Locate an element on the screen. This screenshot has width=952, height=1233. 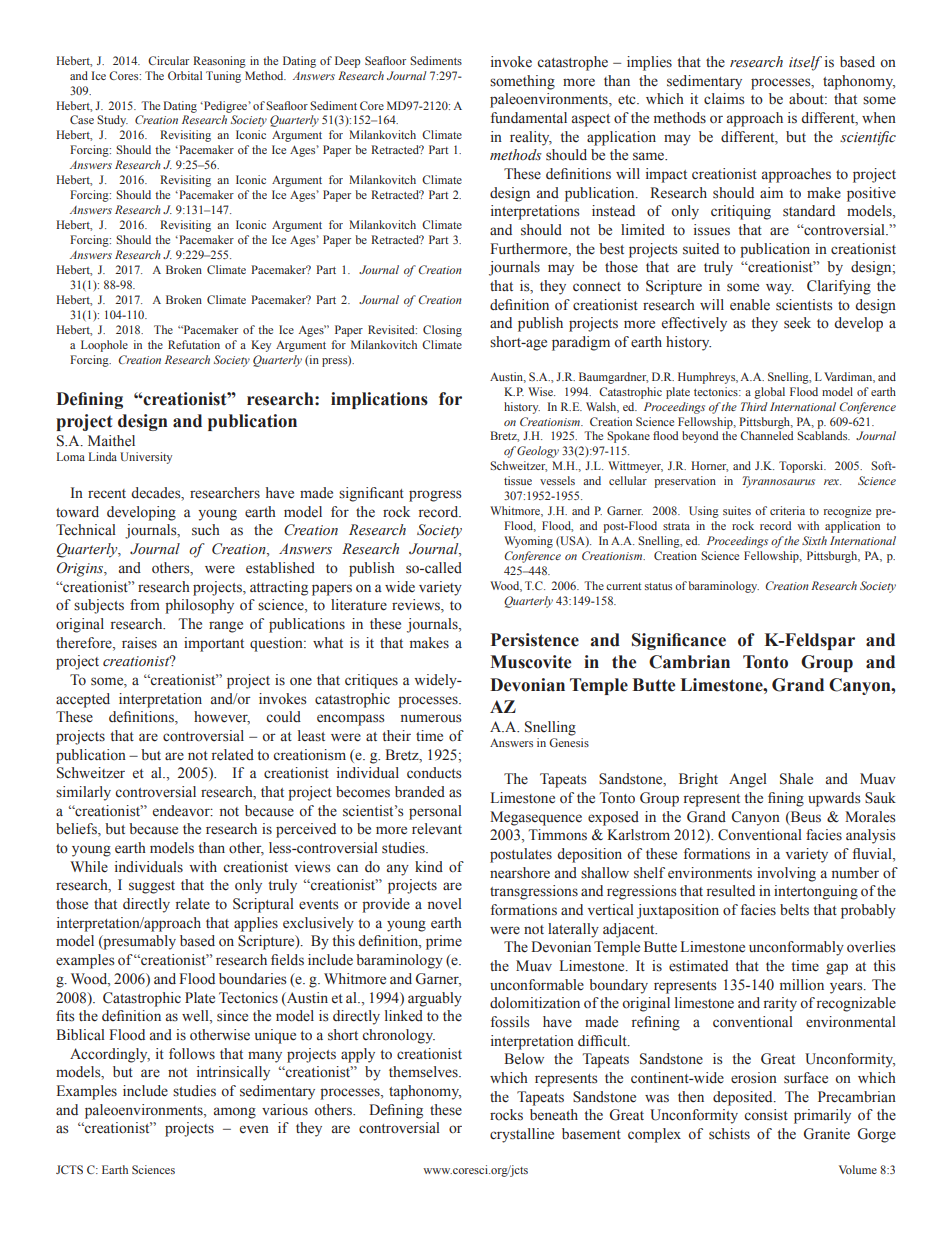
consist is located at coordinates (766, 1115).
